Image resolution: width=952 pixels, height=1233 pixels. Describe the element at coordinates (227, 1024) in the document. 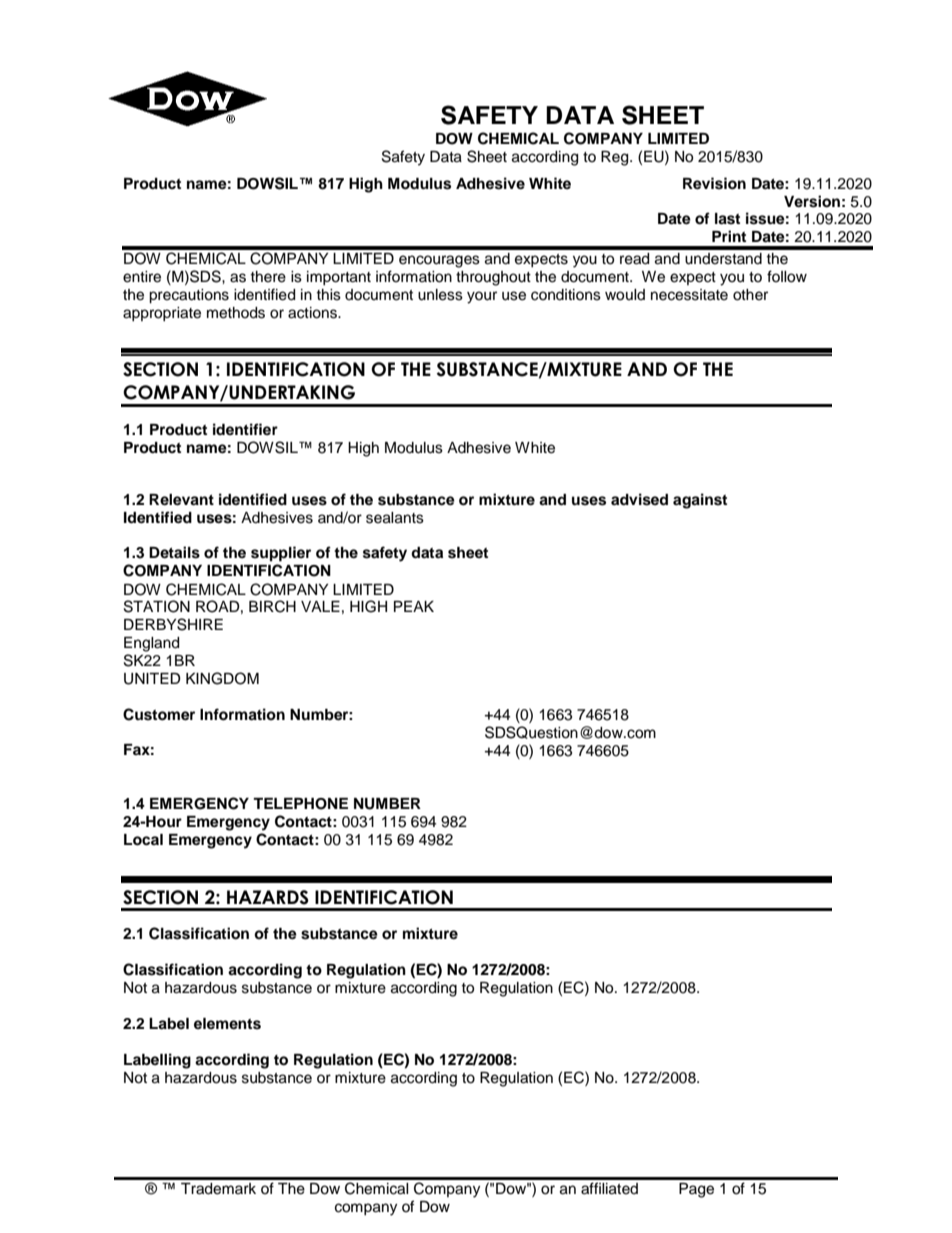

I see `elements` at that location.
